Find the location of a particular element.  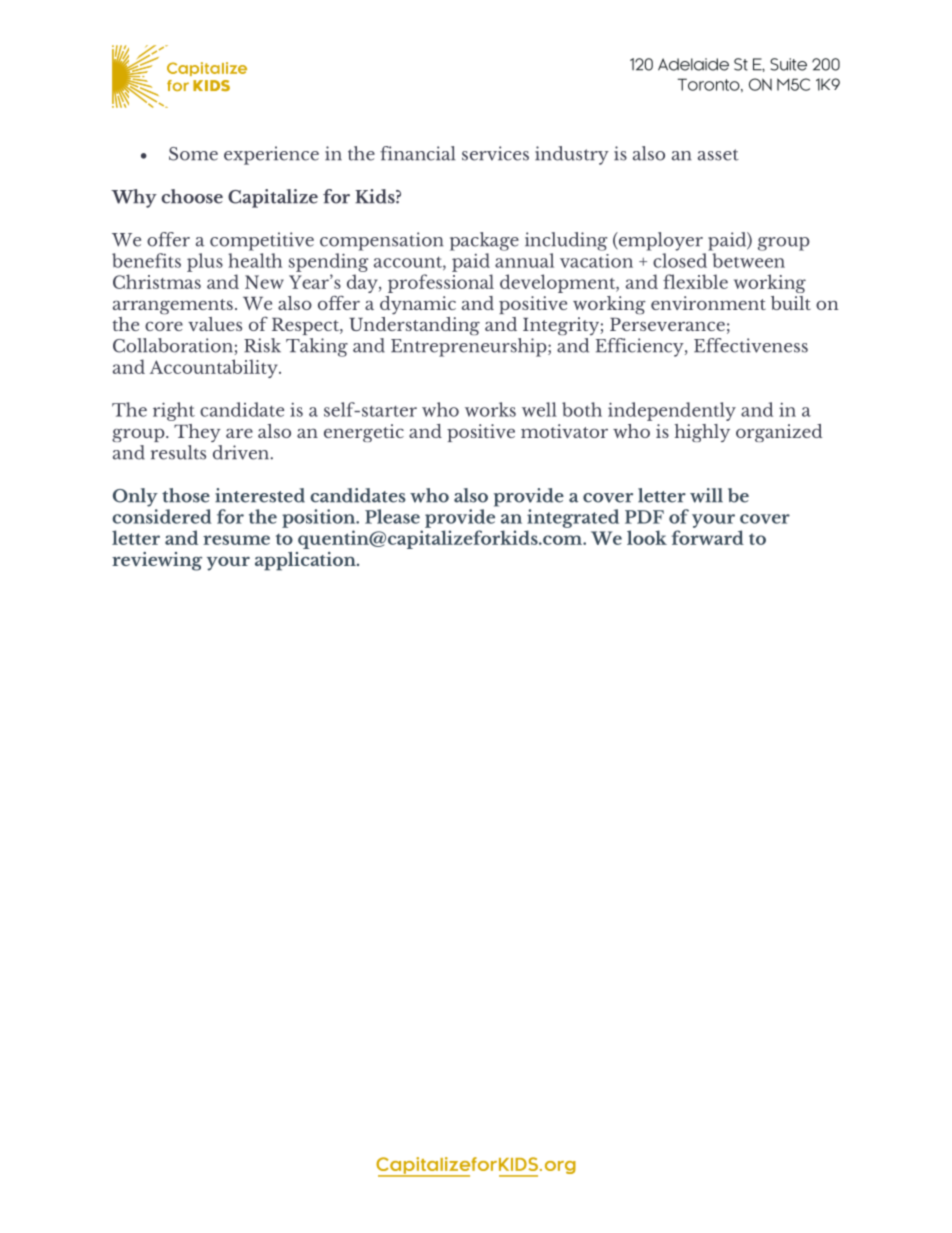

choose is located at coordinates (192, 196).
